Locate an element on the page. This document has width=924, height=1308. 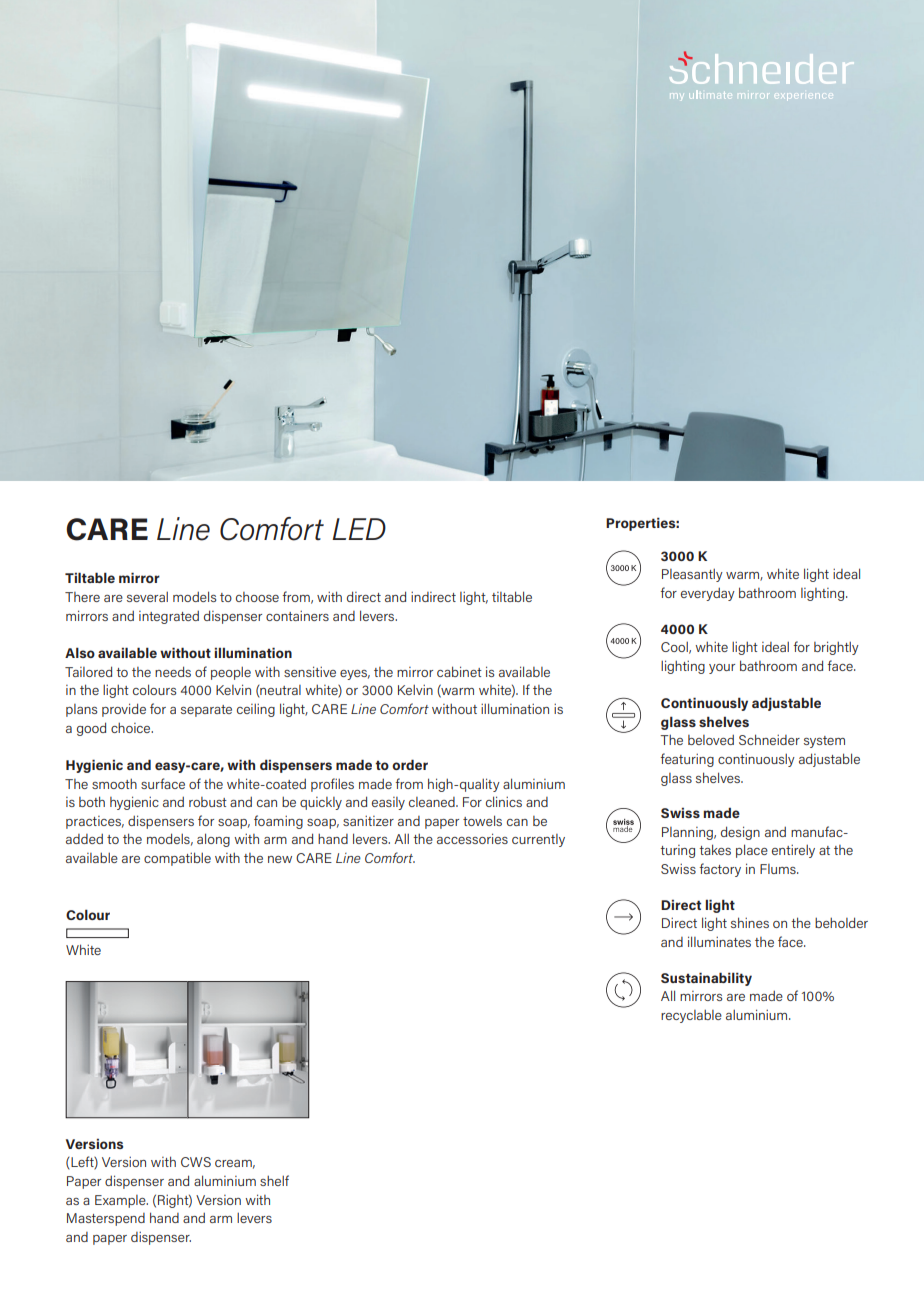
factory is located at coordinates (720, 870).
